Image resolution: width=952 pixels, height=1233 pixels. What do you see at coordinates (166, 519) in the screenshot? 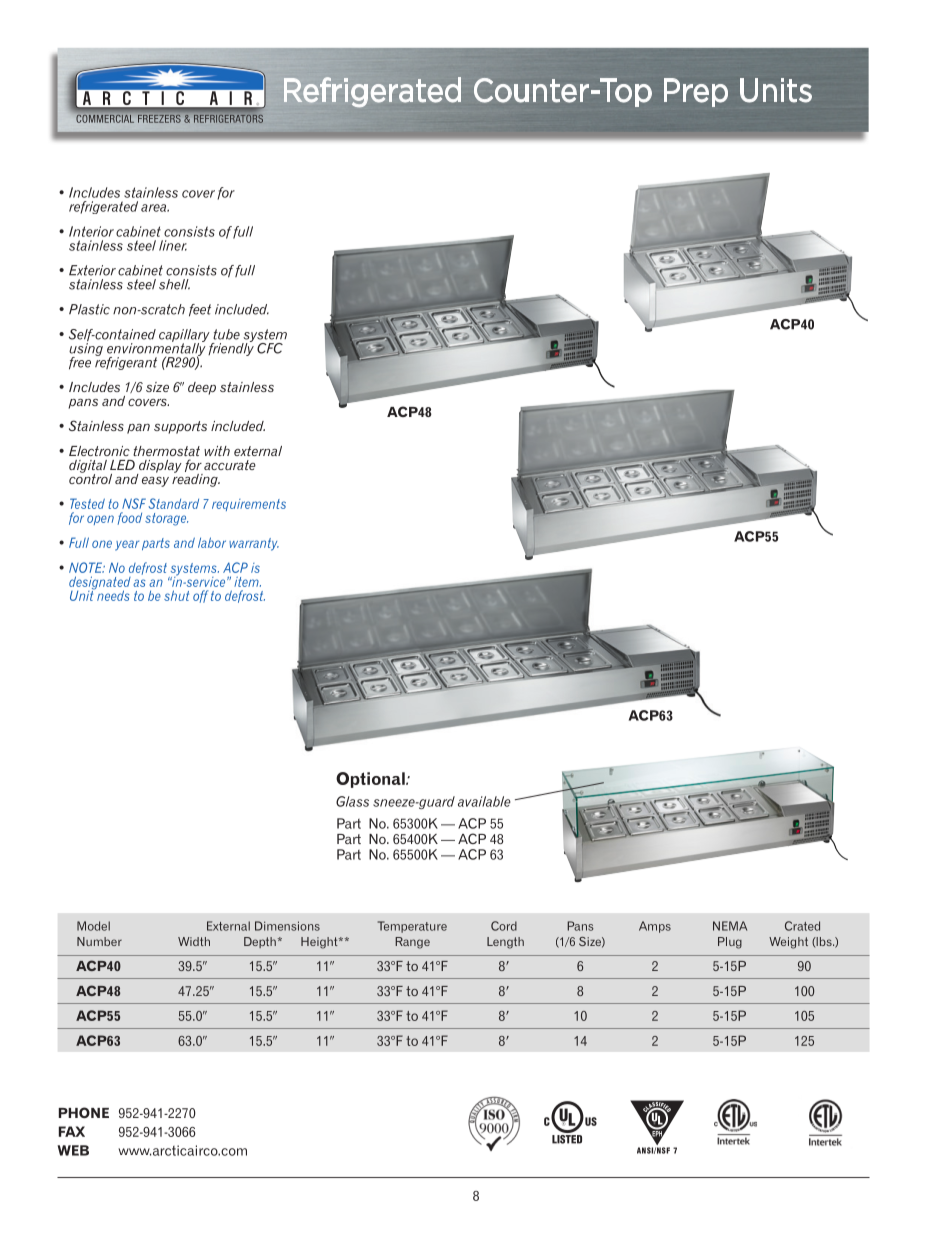
I see `storage` at bounding box center [166, 519].
